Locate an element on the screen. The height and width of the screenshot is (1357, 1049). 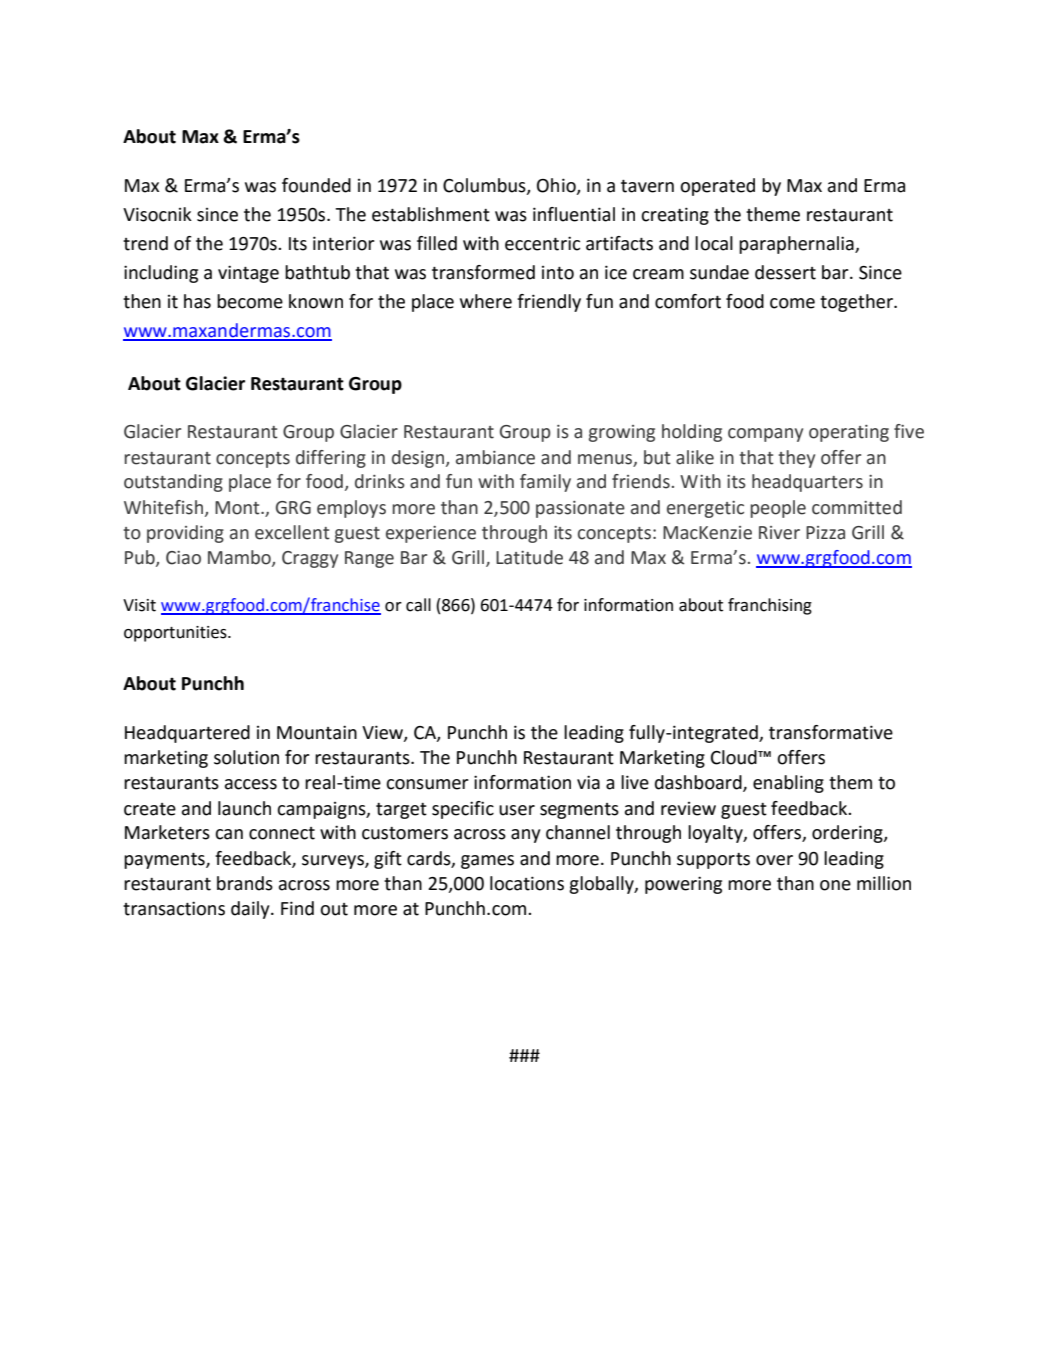
Mambo is located at coordinates (240, 558).
